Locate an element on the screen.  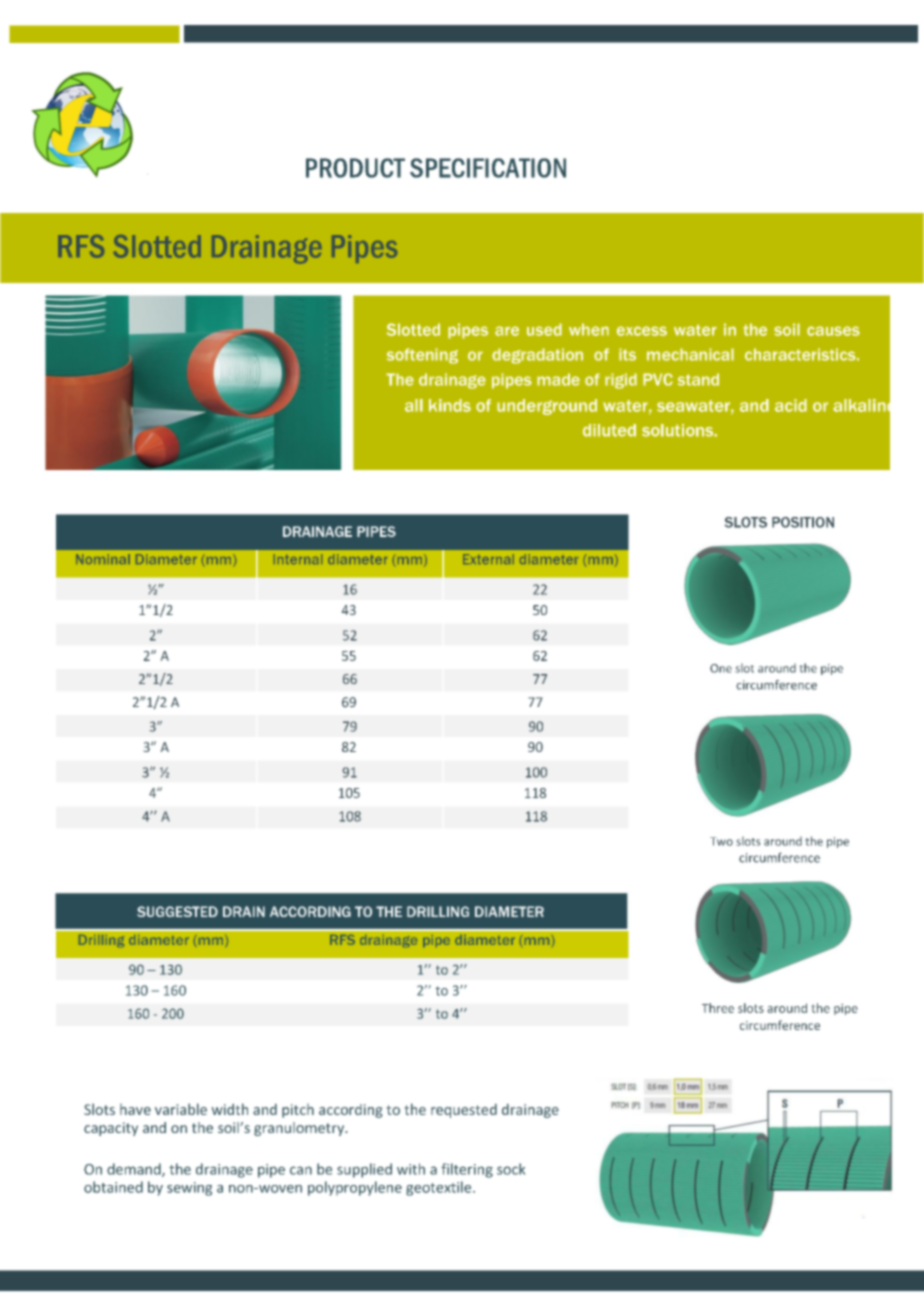
External is located at coordinates (488, 559).
